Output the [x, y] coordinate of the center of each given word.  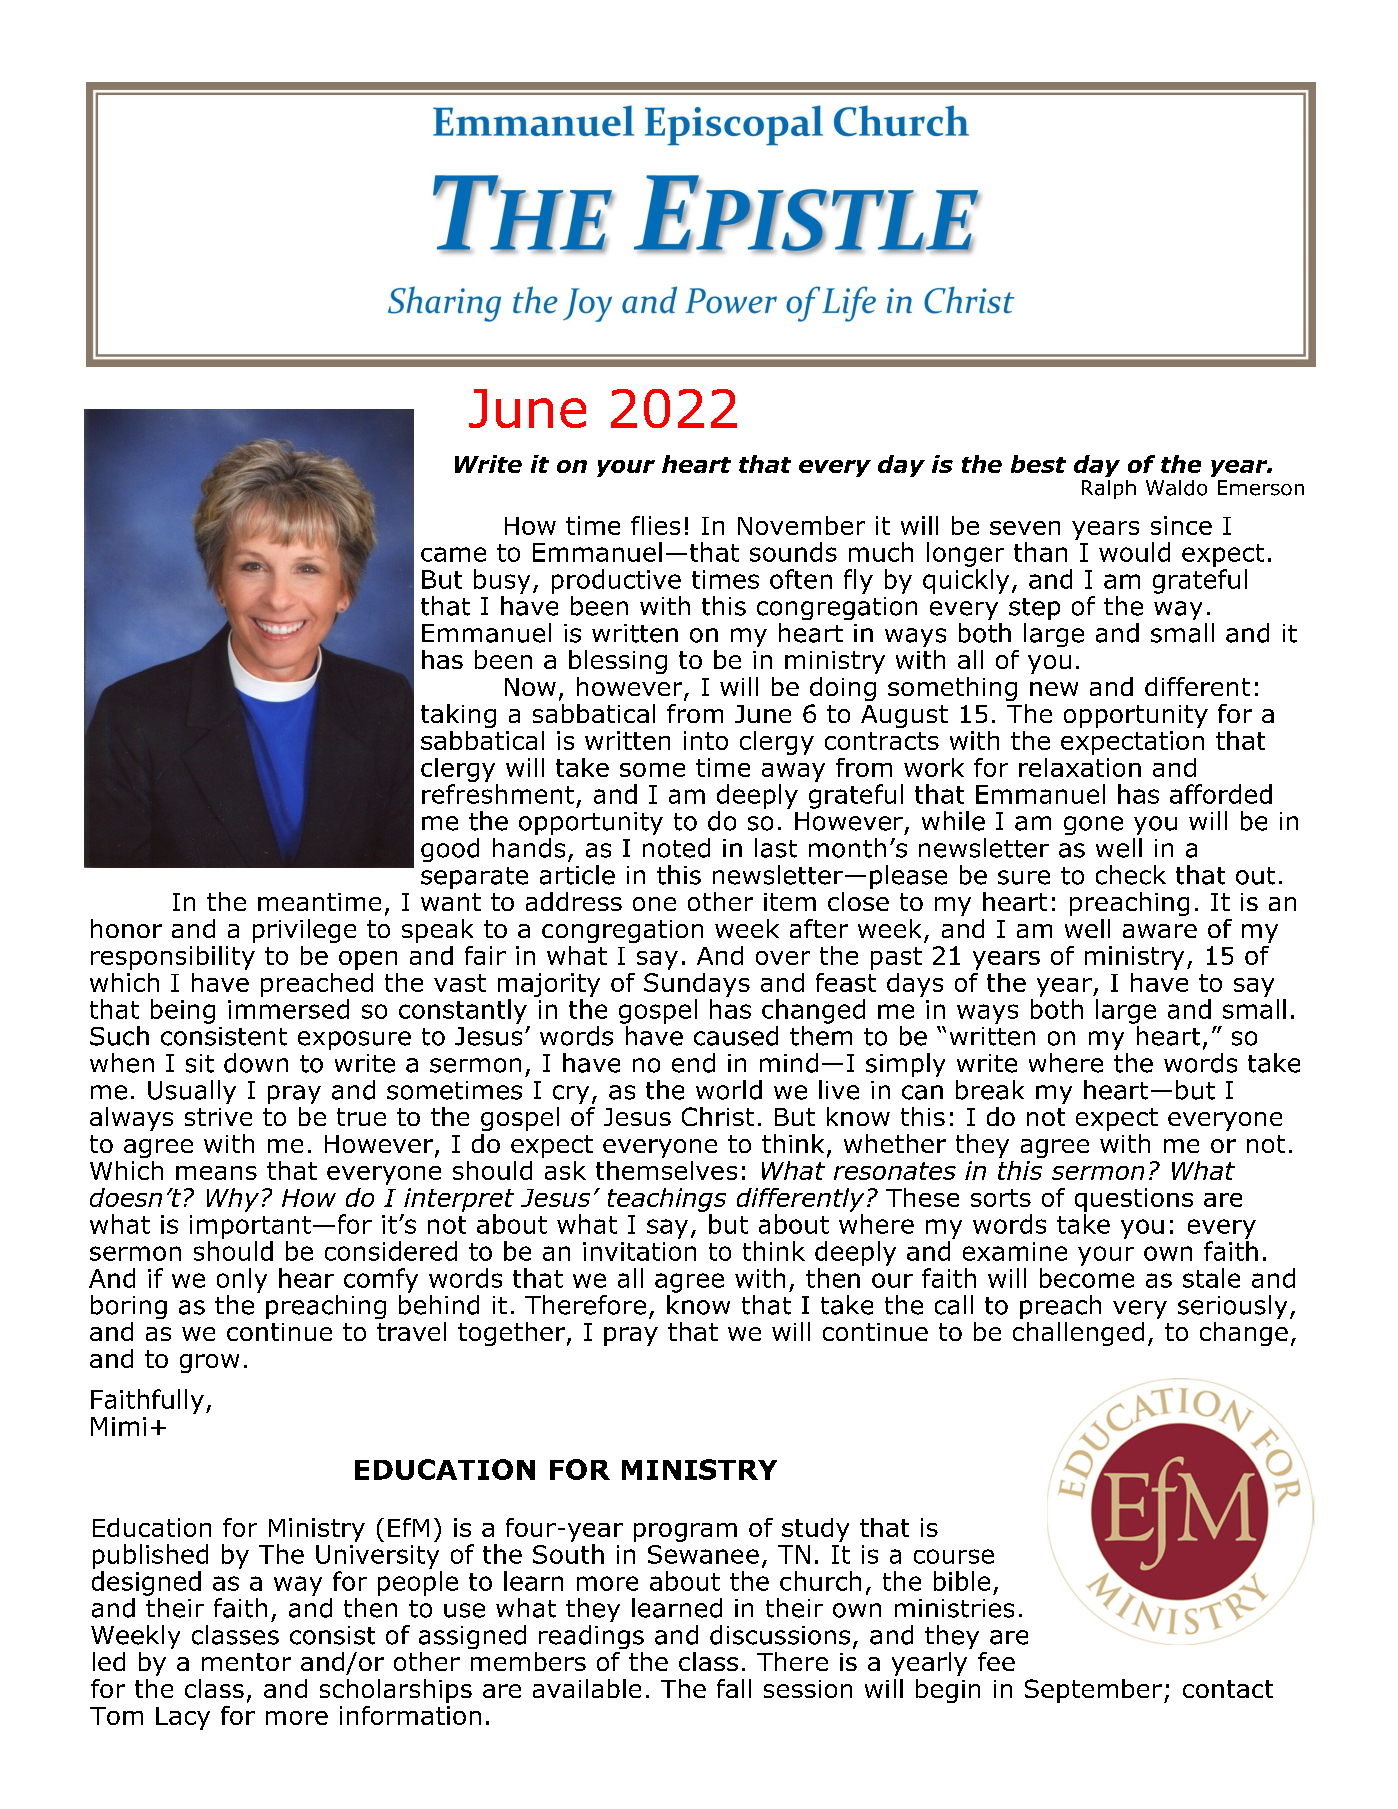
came [453, 554]
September [1093, 1691]
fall [734, 1688]
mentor [246, 1662]
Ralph [1109, 489]
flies [655, 525]
